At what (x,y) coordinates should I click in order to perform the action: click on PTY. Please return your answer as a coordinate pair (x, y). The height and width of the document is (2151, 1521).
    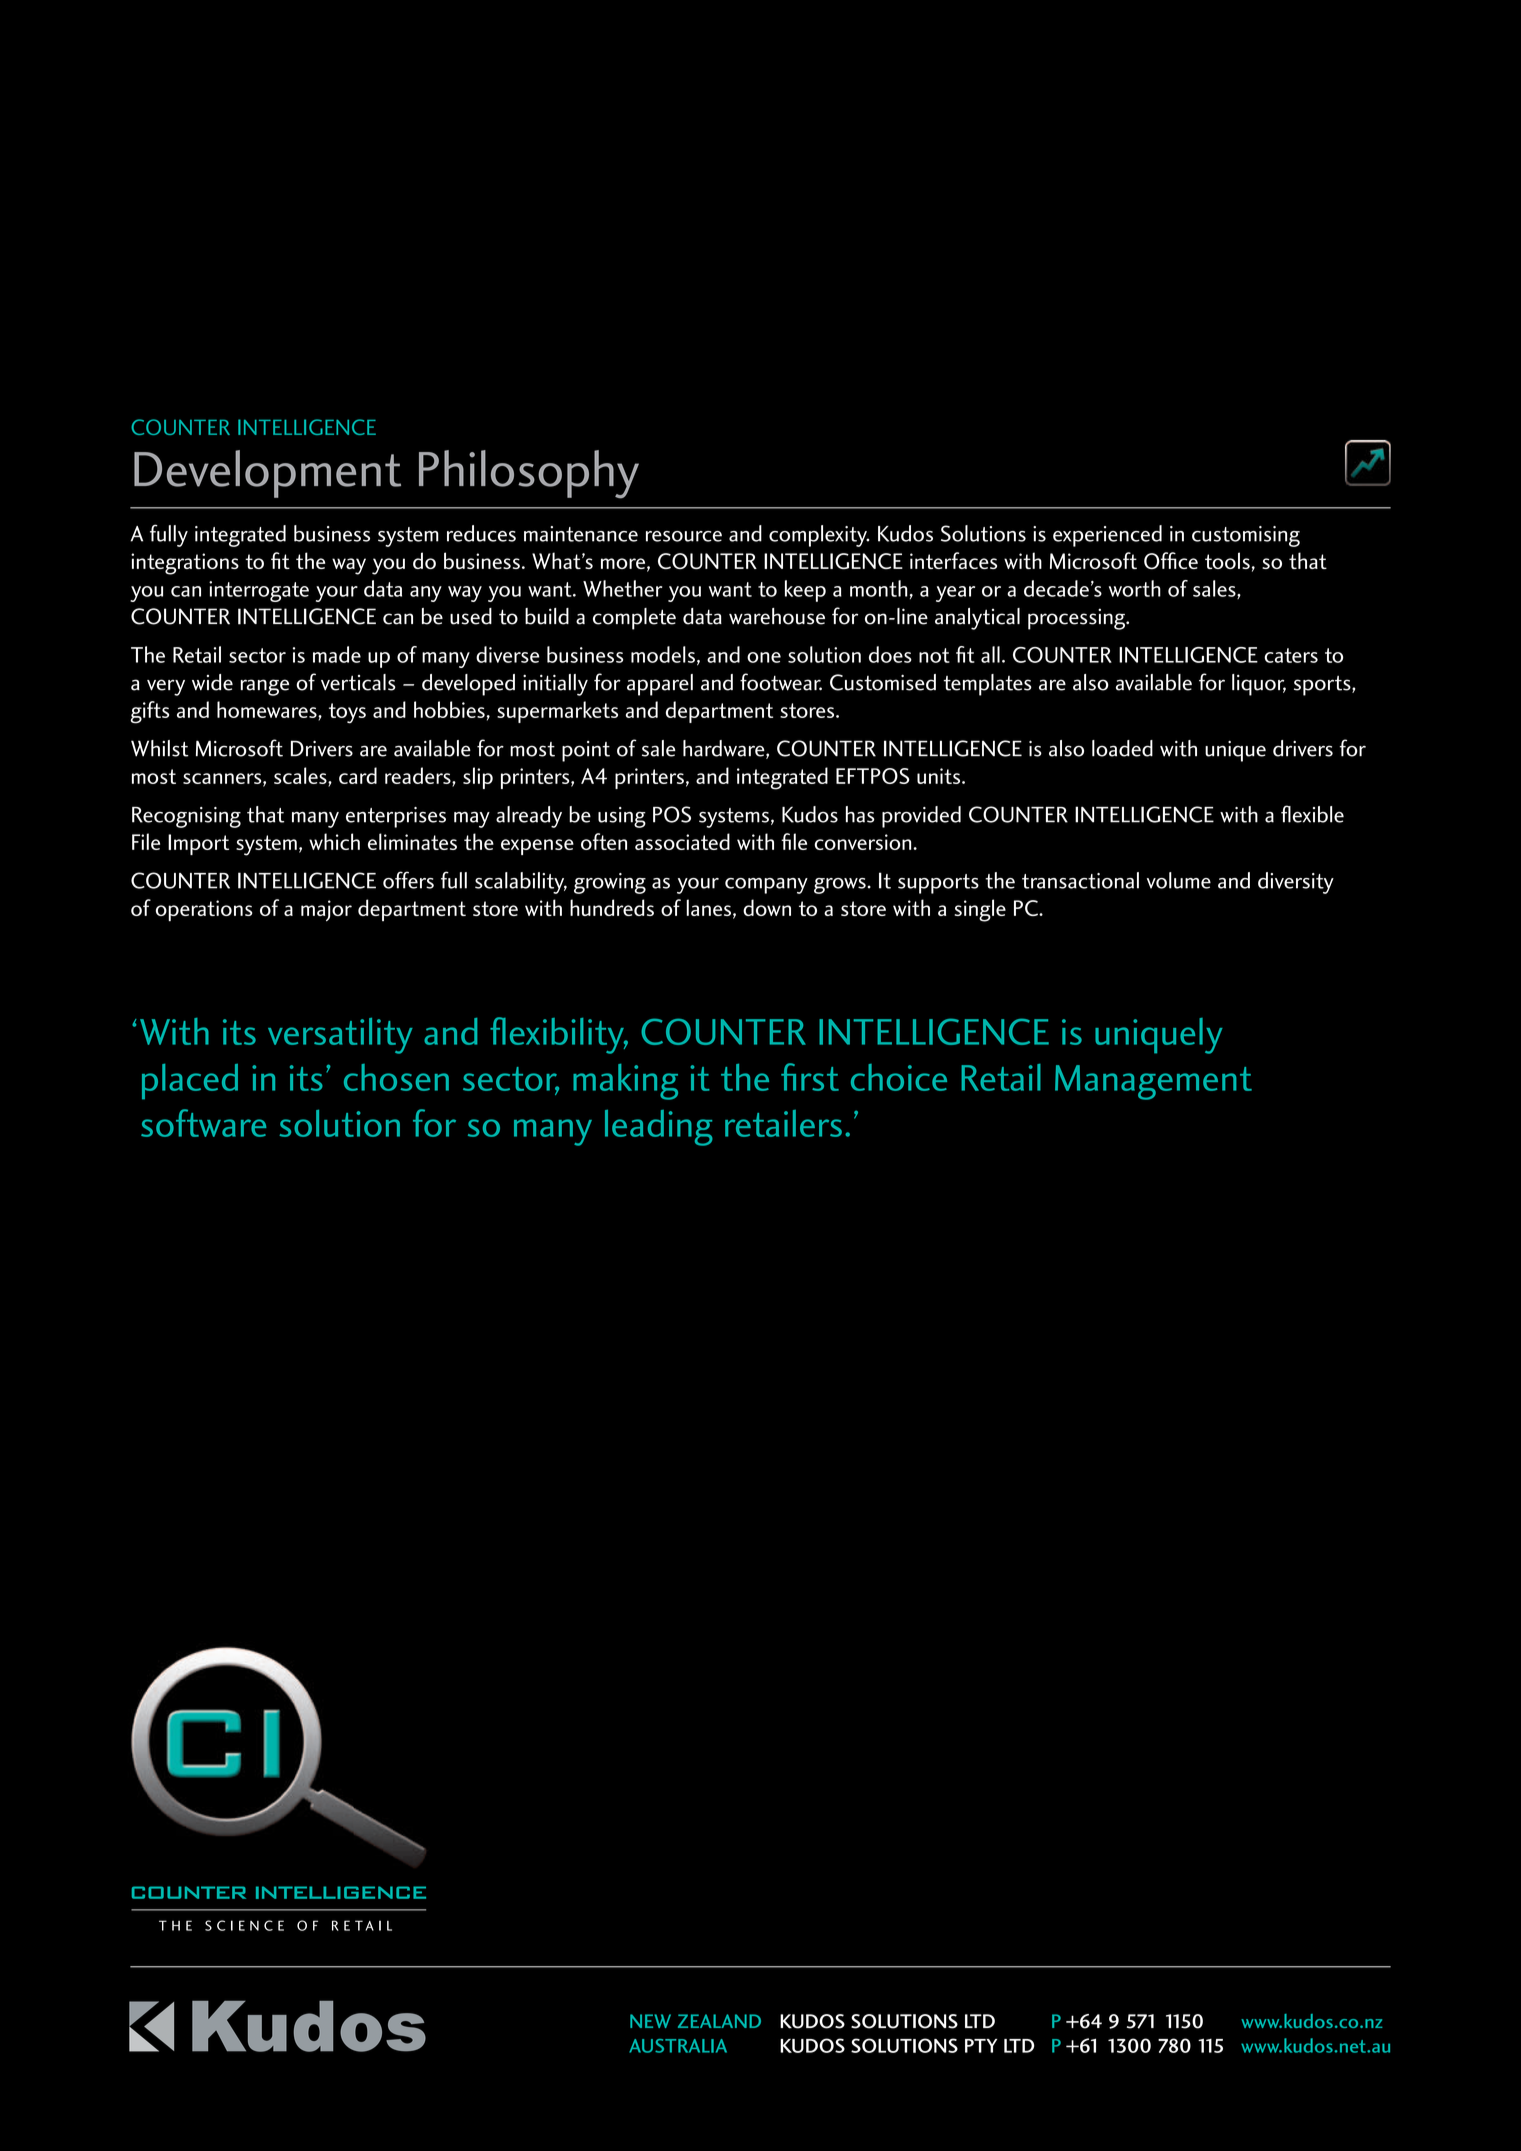
    Looking at the image, I should click on (981, 2046).
